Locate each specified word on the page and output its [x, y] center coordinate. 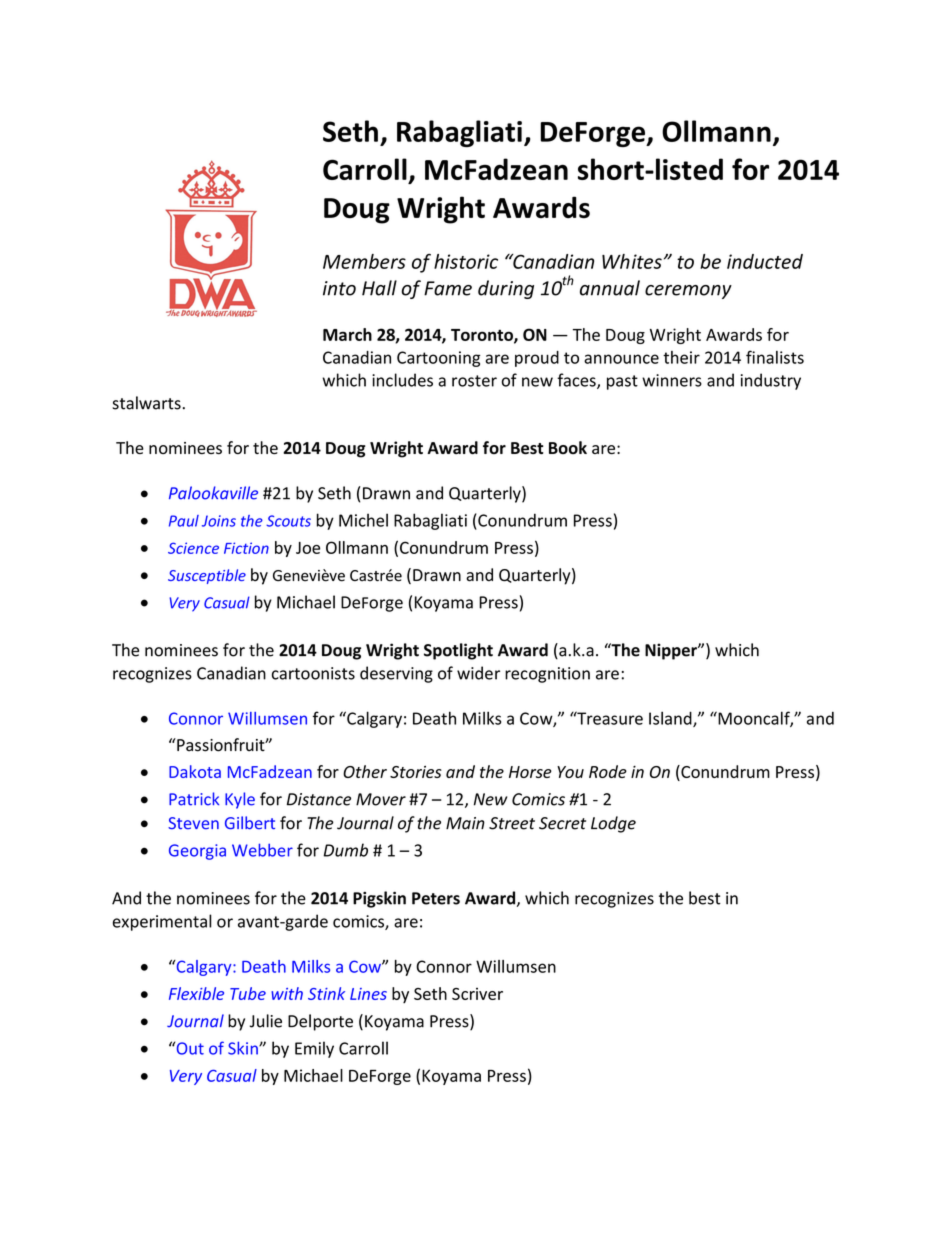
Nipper [672, 651]
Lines [368, 994]
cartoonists [313, 673]
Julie [266, 1021]
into [339, 288]
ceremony [688, 292]
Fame [448, 288]
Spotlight [458, 651]
